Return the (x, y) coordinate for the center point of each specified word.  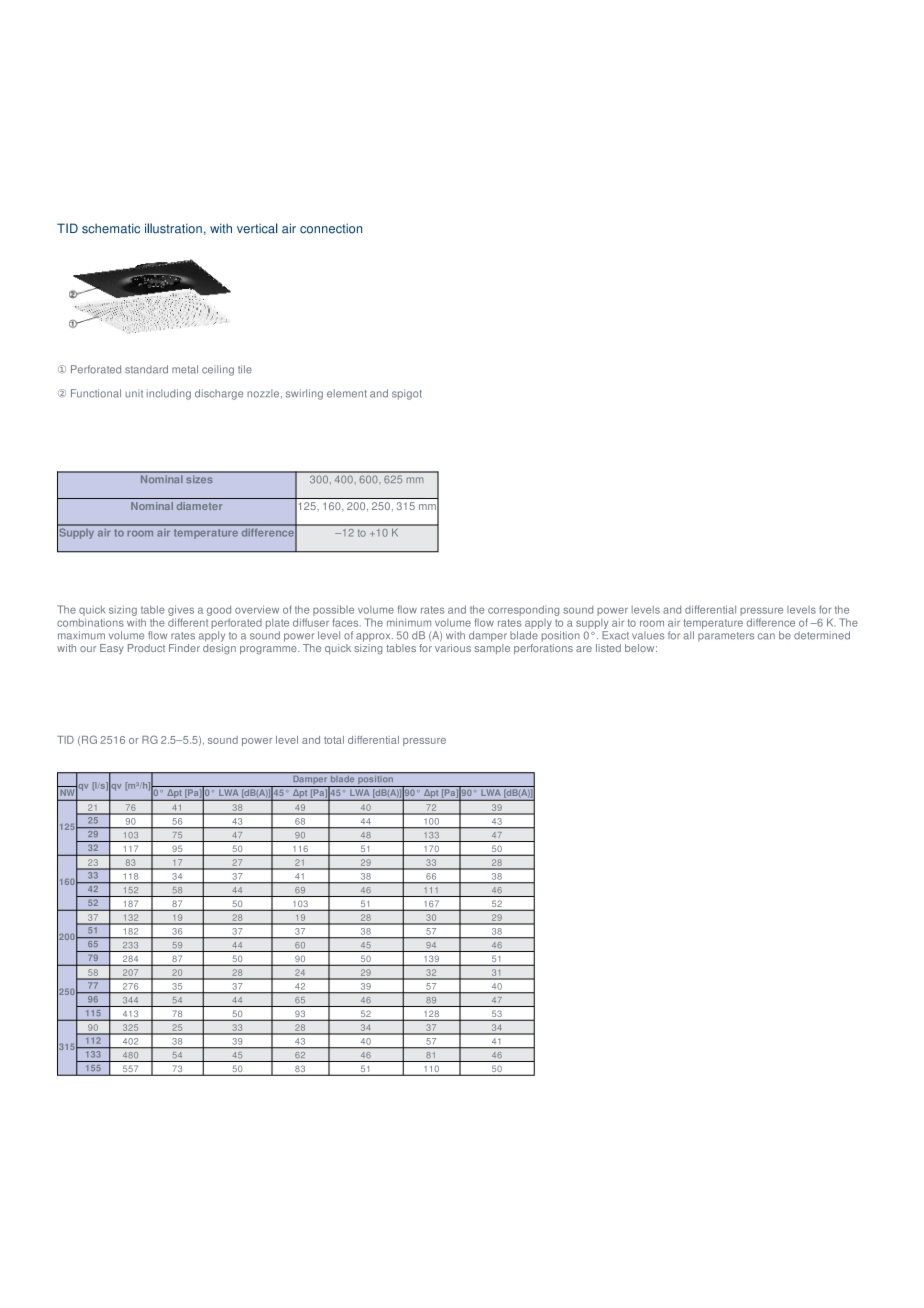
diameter (199, 506)
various (453, 648)
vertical (257, 228)
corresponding (523, 610)
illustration (173, 228)
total (334, 740)
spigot (407, 394)
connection (331, 228)
